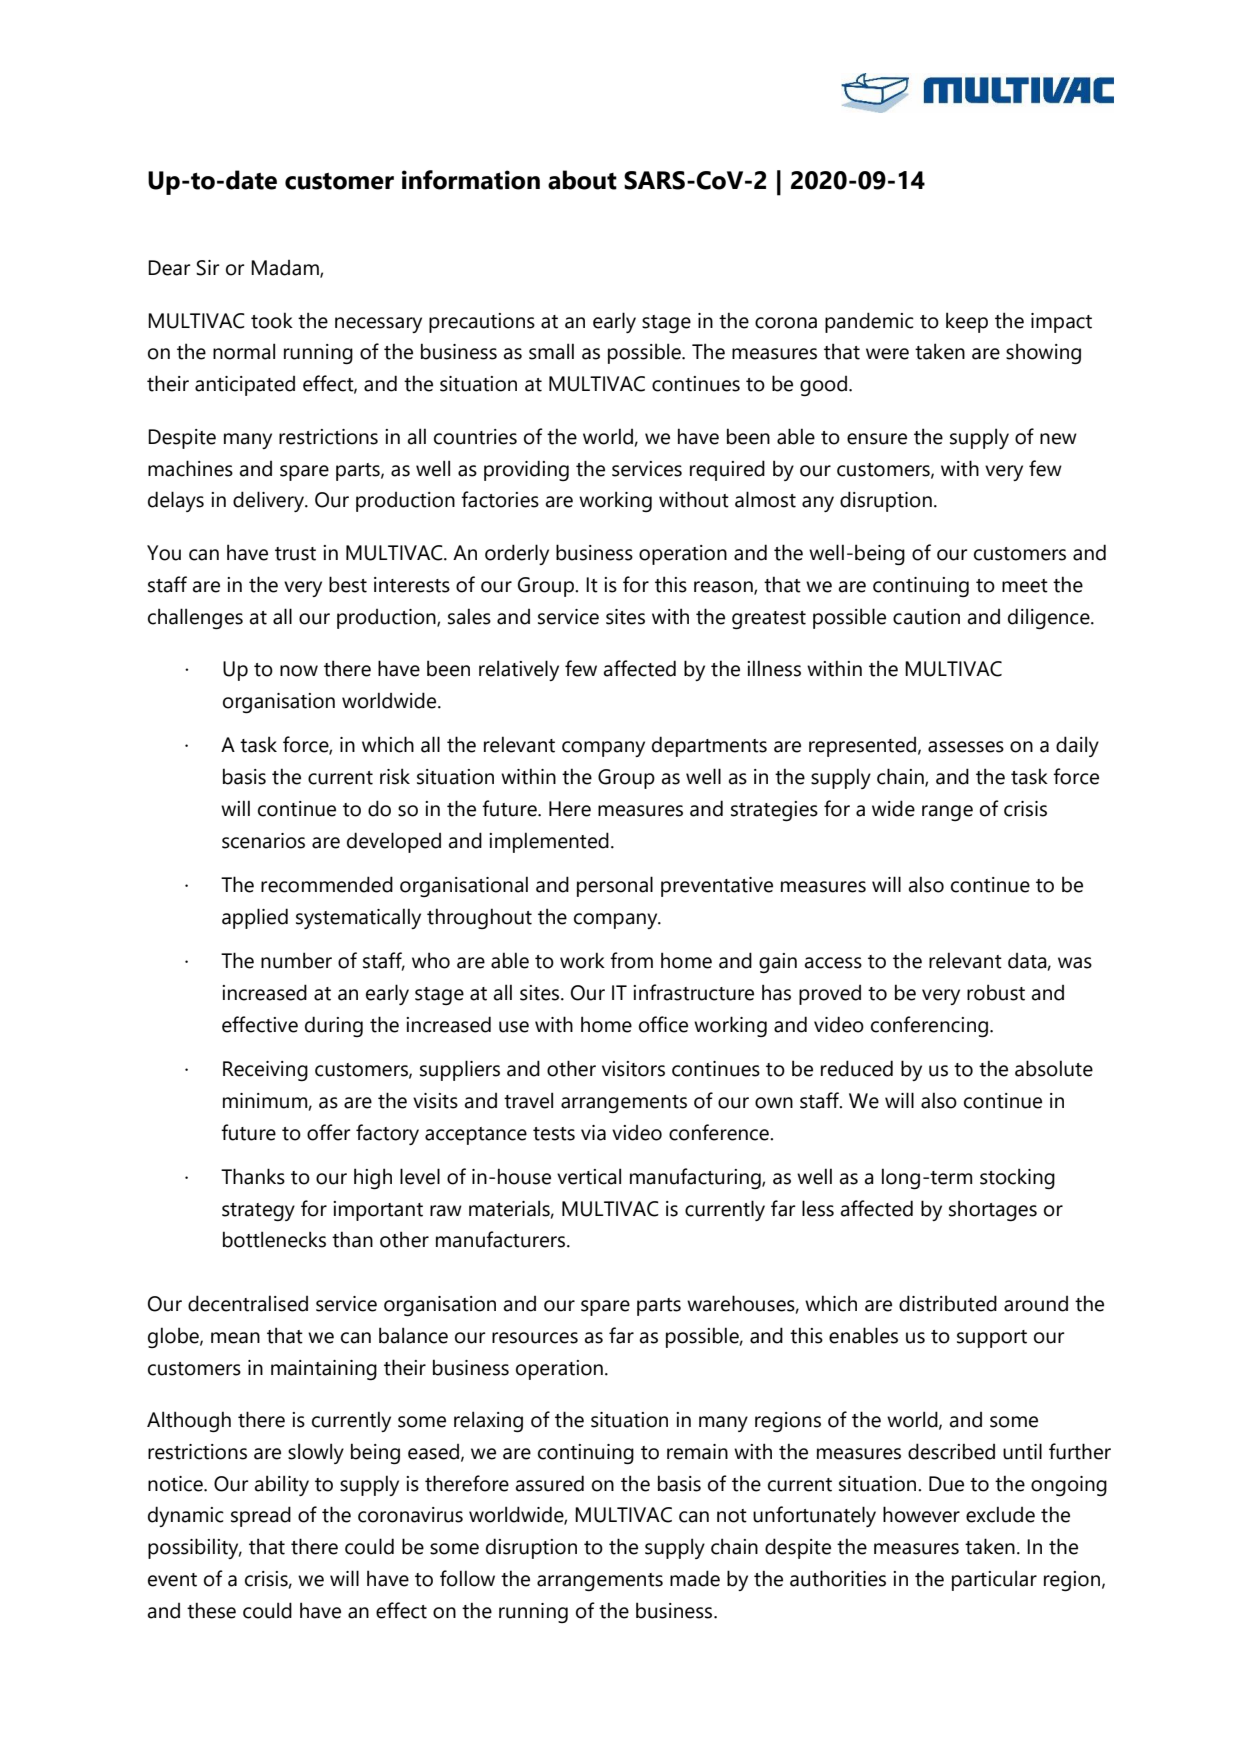 This screenshot has width=1238, height=1750. I want to click on personal, so click(615, 886).
